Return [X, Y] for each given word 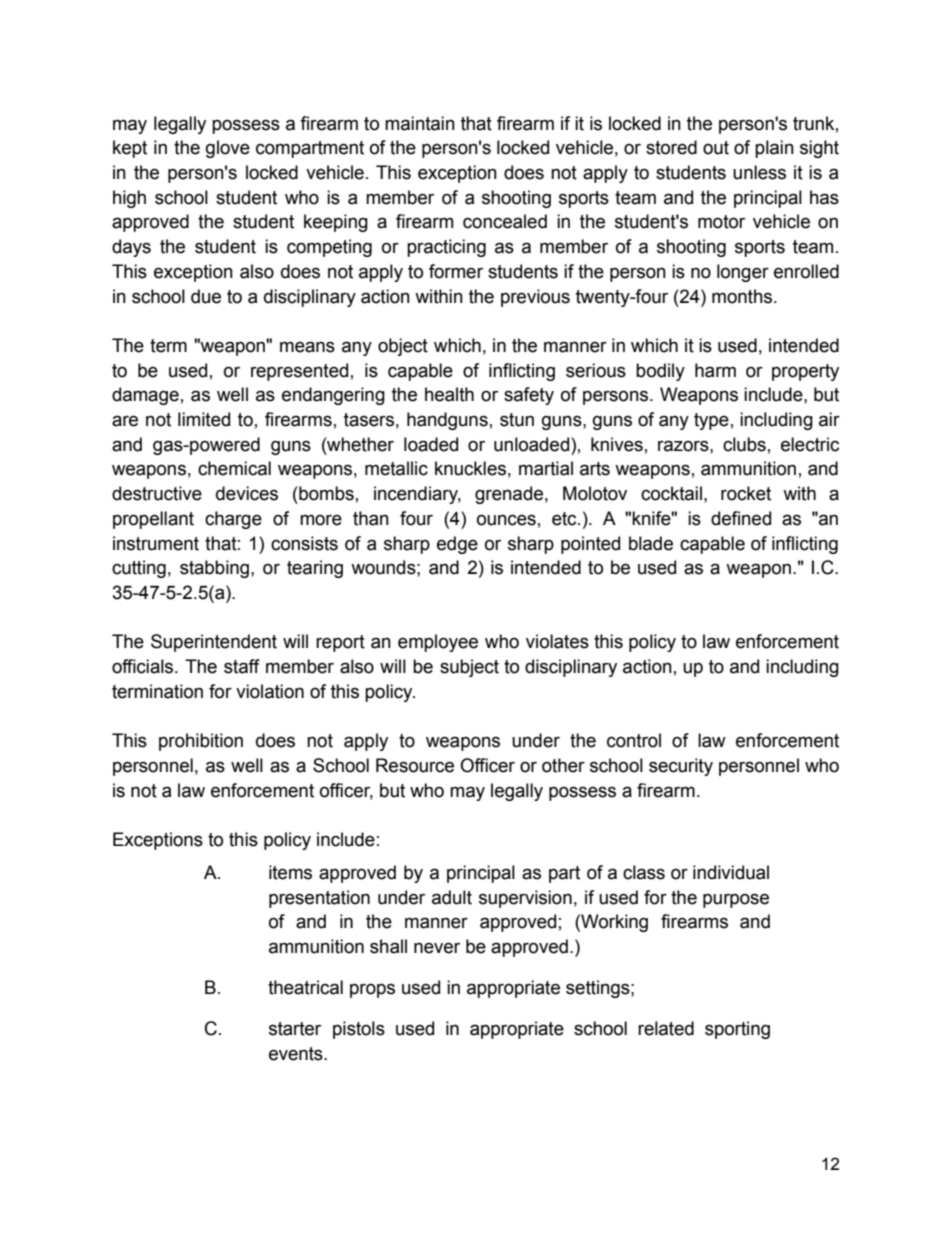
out [716, 148]
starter [295, 1029]
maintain [420, 123]
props [372, 990]
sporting [737, 1030]
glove [228, 149]
